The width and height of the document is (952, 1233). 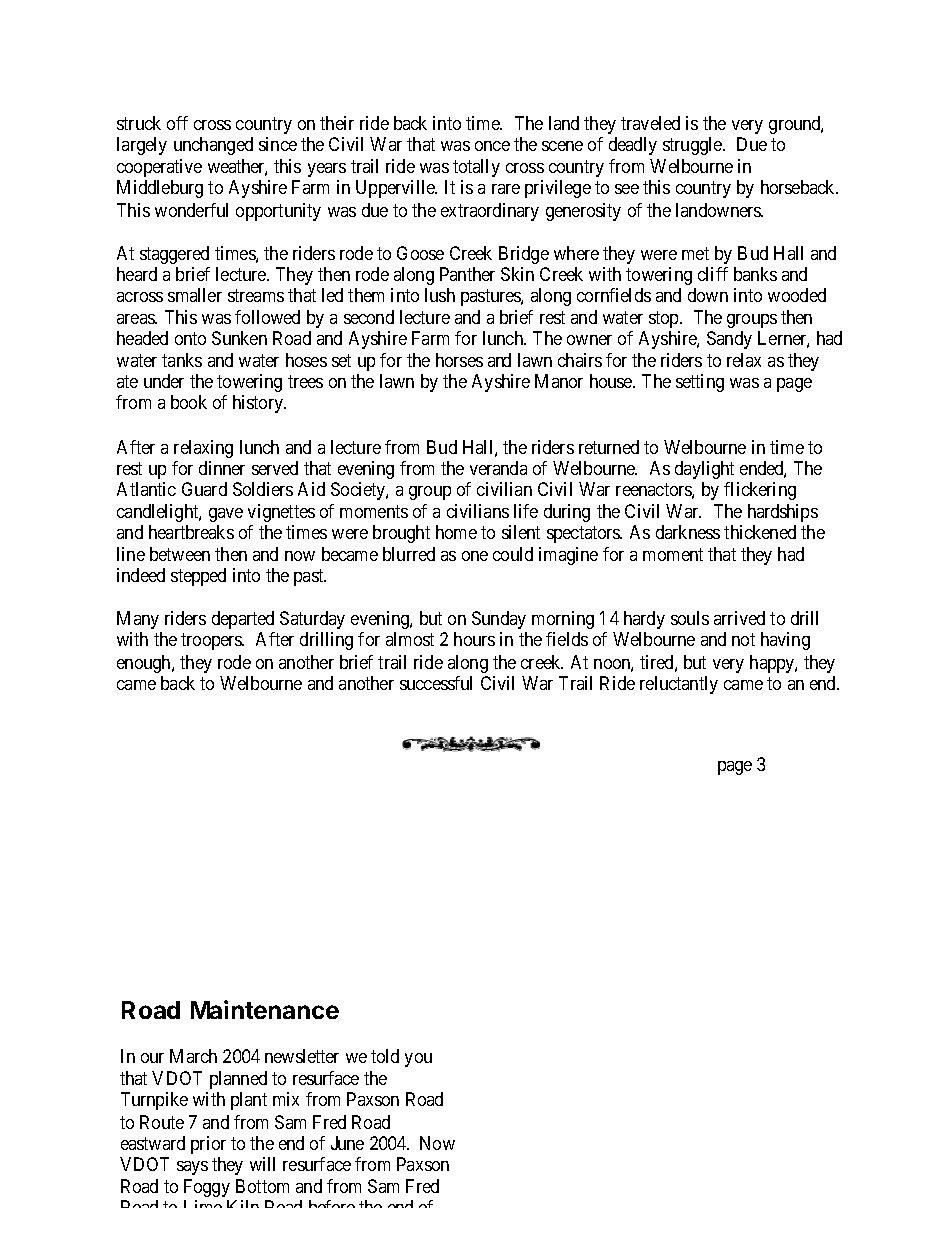 What do you see at coordinates (347, 1143) in the document?
I see `June` at bounding box center [347, 1143].
